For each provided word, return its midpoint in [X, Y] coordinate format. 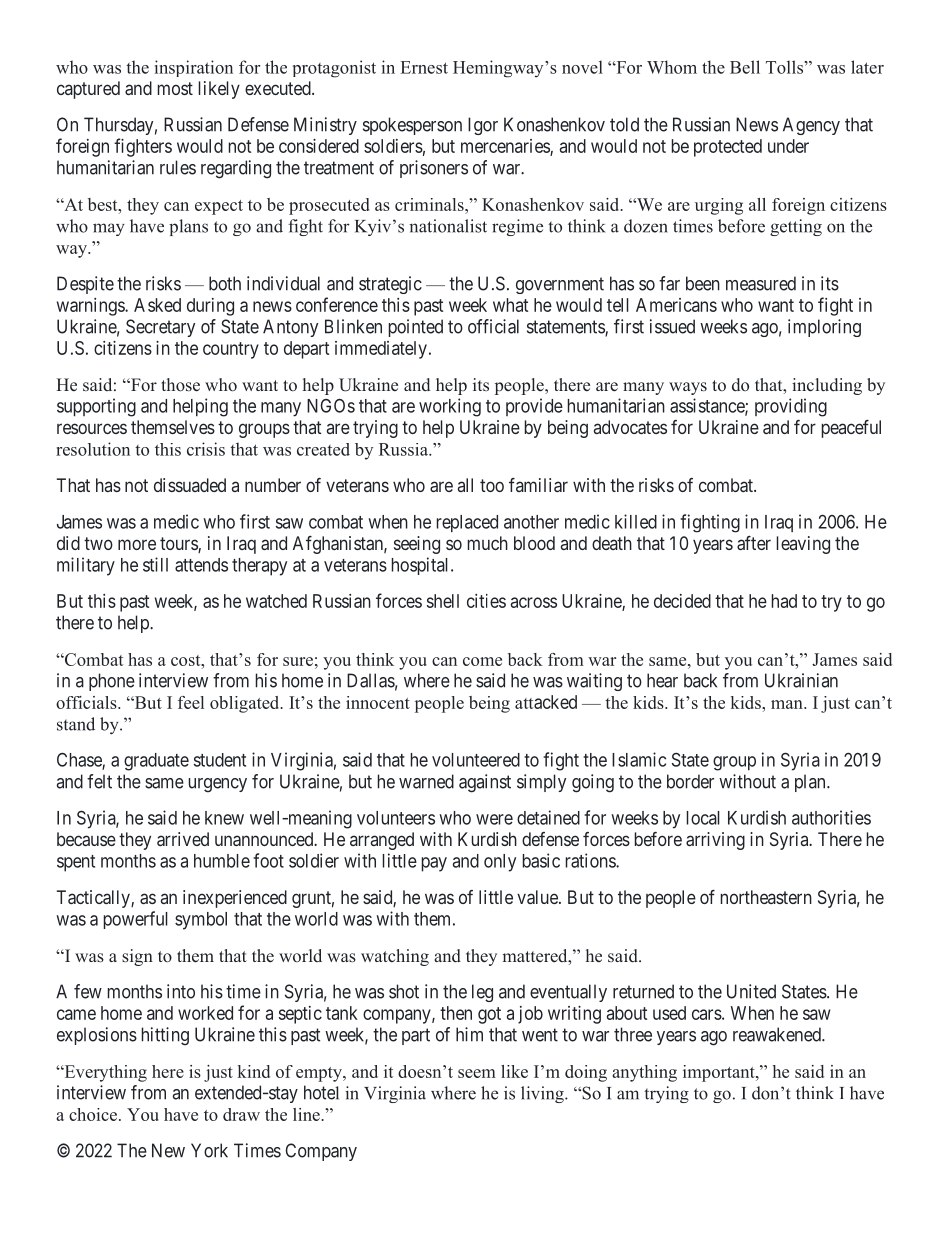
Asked [157, 305]
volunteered [476, 760]
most [175, 88]
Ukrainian [801, 680]
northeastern [766, 897]
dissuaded [190, 485]
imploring [824, 328]
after [754, 543]
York [209, 1150]
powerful [136, 920]
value [538, 897]
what [510, 305]
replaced [467, 523]
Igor [483, 126]
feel [191, 702]
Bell [745, 67]
